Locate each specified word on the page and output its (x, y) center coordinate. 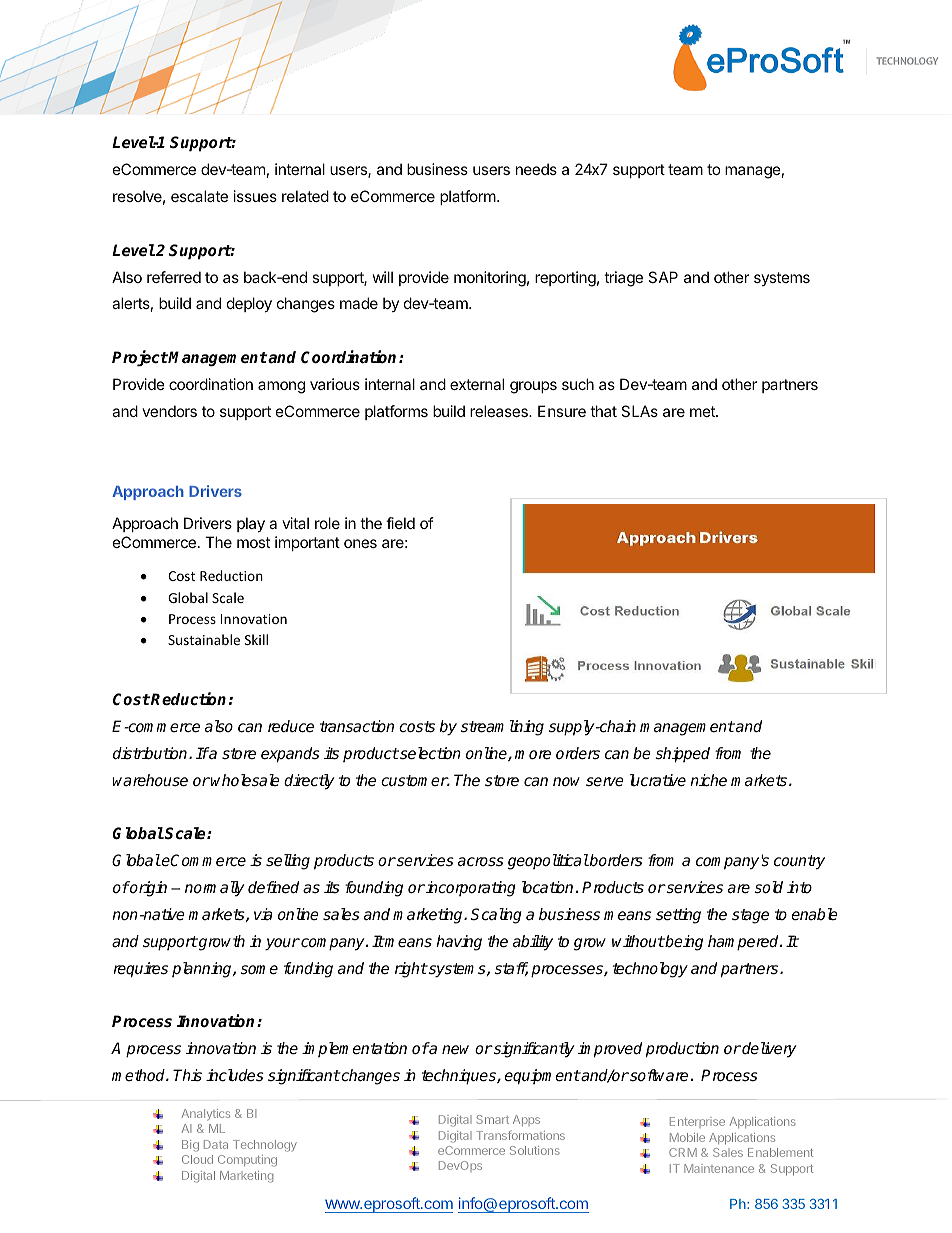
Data (216, 1144)
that (603, 411)
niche (708, 780)
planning (203, 970)
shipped (682, 755)
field (400, 523)
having (459, 943)
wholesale (245, 780)
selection (429, 753)
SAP (663, 277)
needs (536, 169)
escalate (199, 196)
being (683, 943)
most (253, 542)
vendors (169, 411)
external (477, 384)
